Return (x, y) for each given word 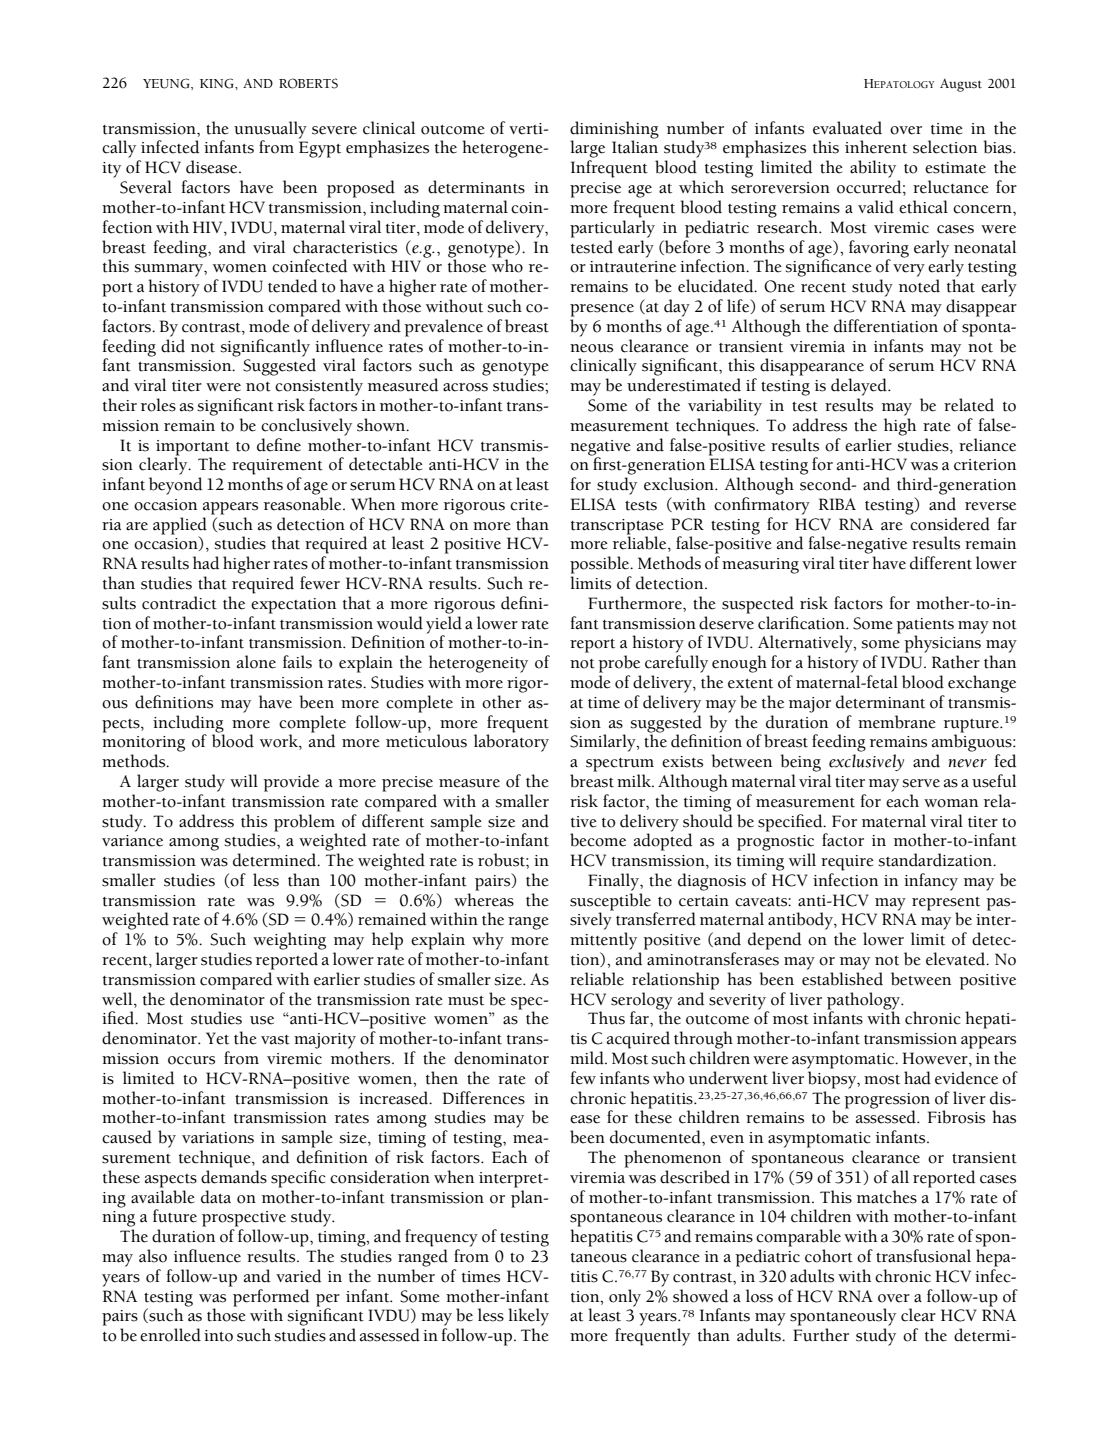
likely (528, 1317)
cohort (829, 1256)
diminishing (614, 131)
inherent (876, 147)
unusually (270, 131)
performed (270, 1296)
